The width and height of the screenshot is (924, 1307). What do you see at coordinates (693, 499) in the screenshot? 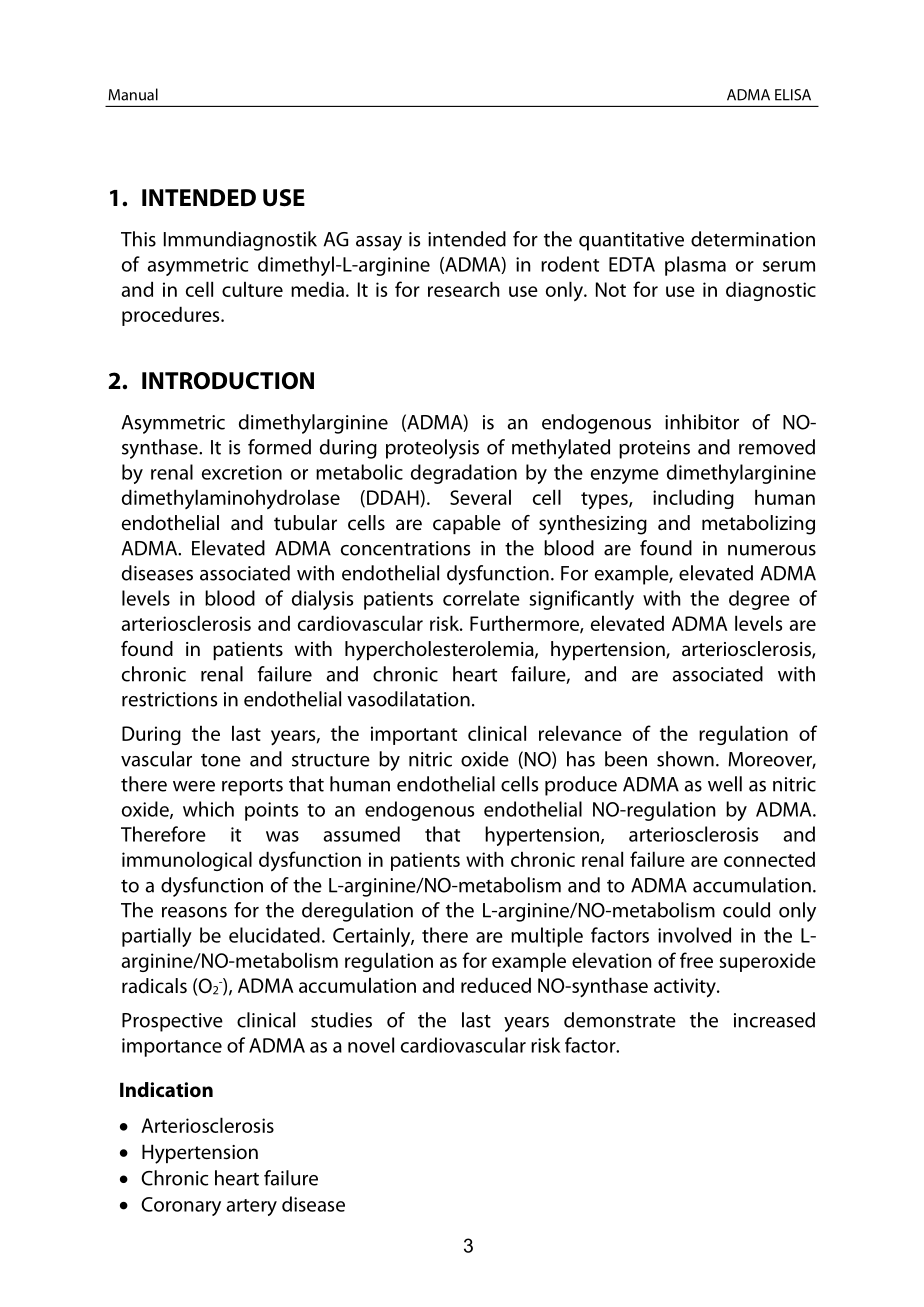
I see `including` at bounding box center [693, 499].
